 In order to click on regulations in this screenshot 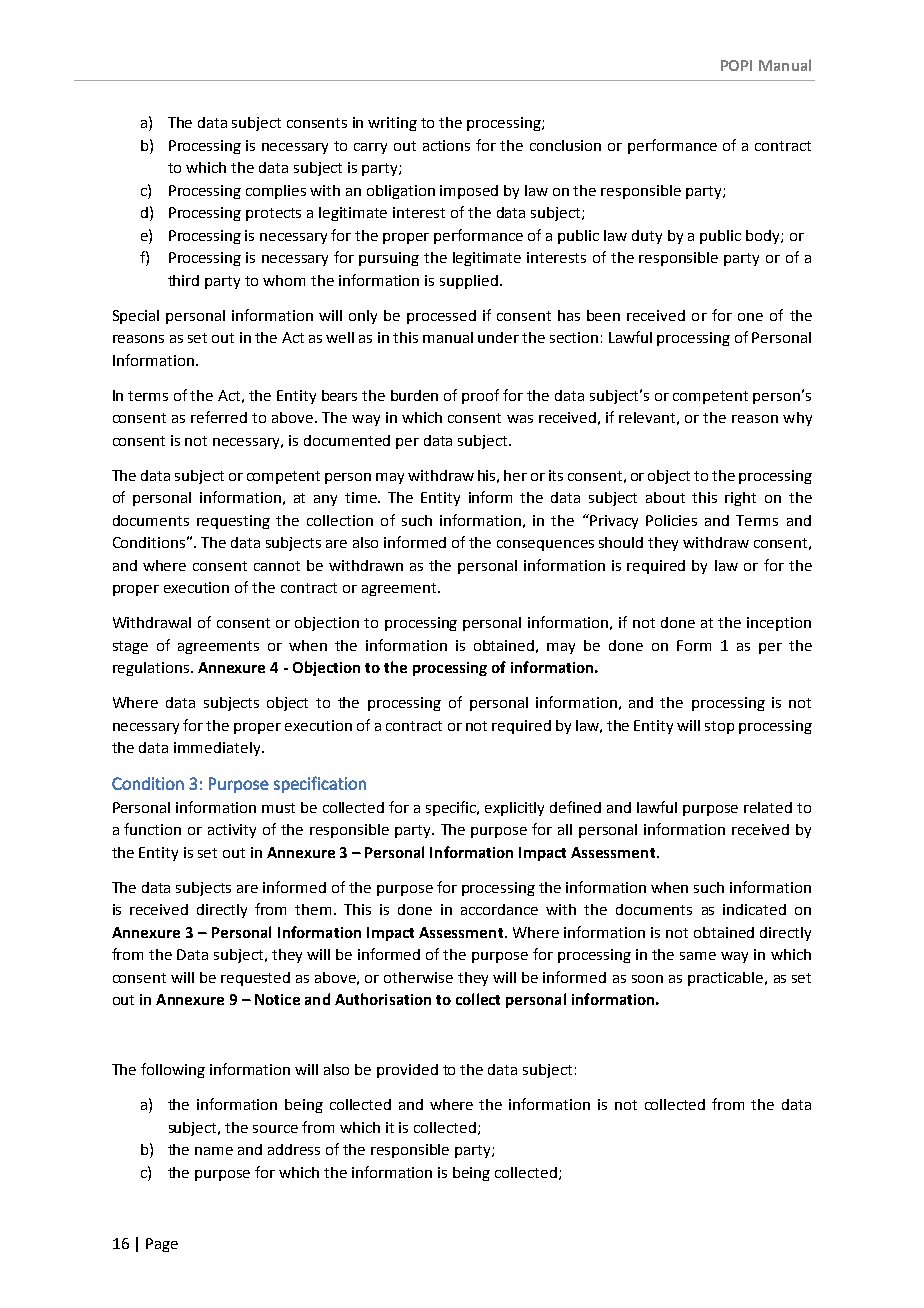, I will do `click(152, 669)`.
